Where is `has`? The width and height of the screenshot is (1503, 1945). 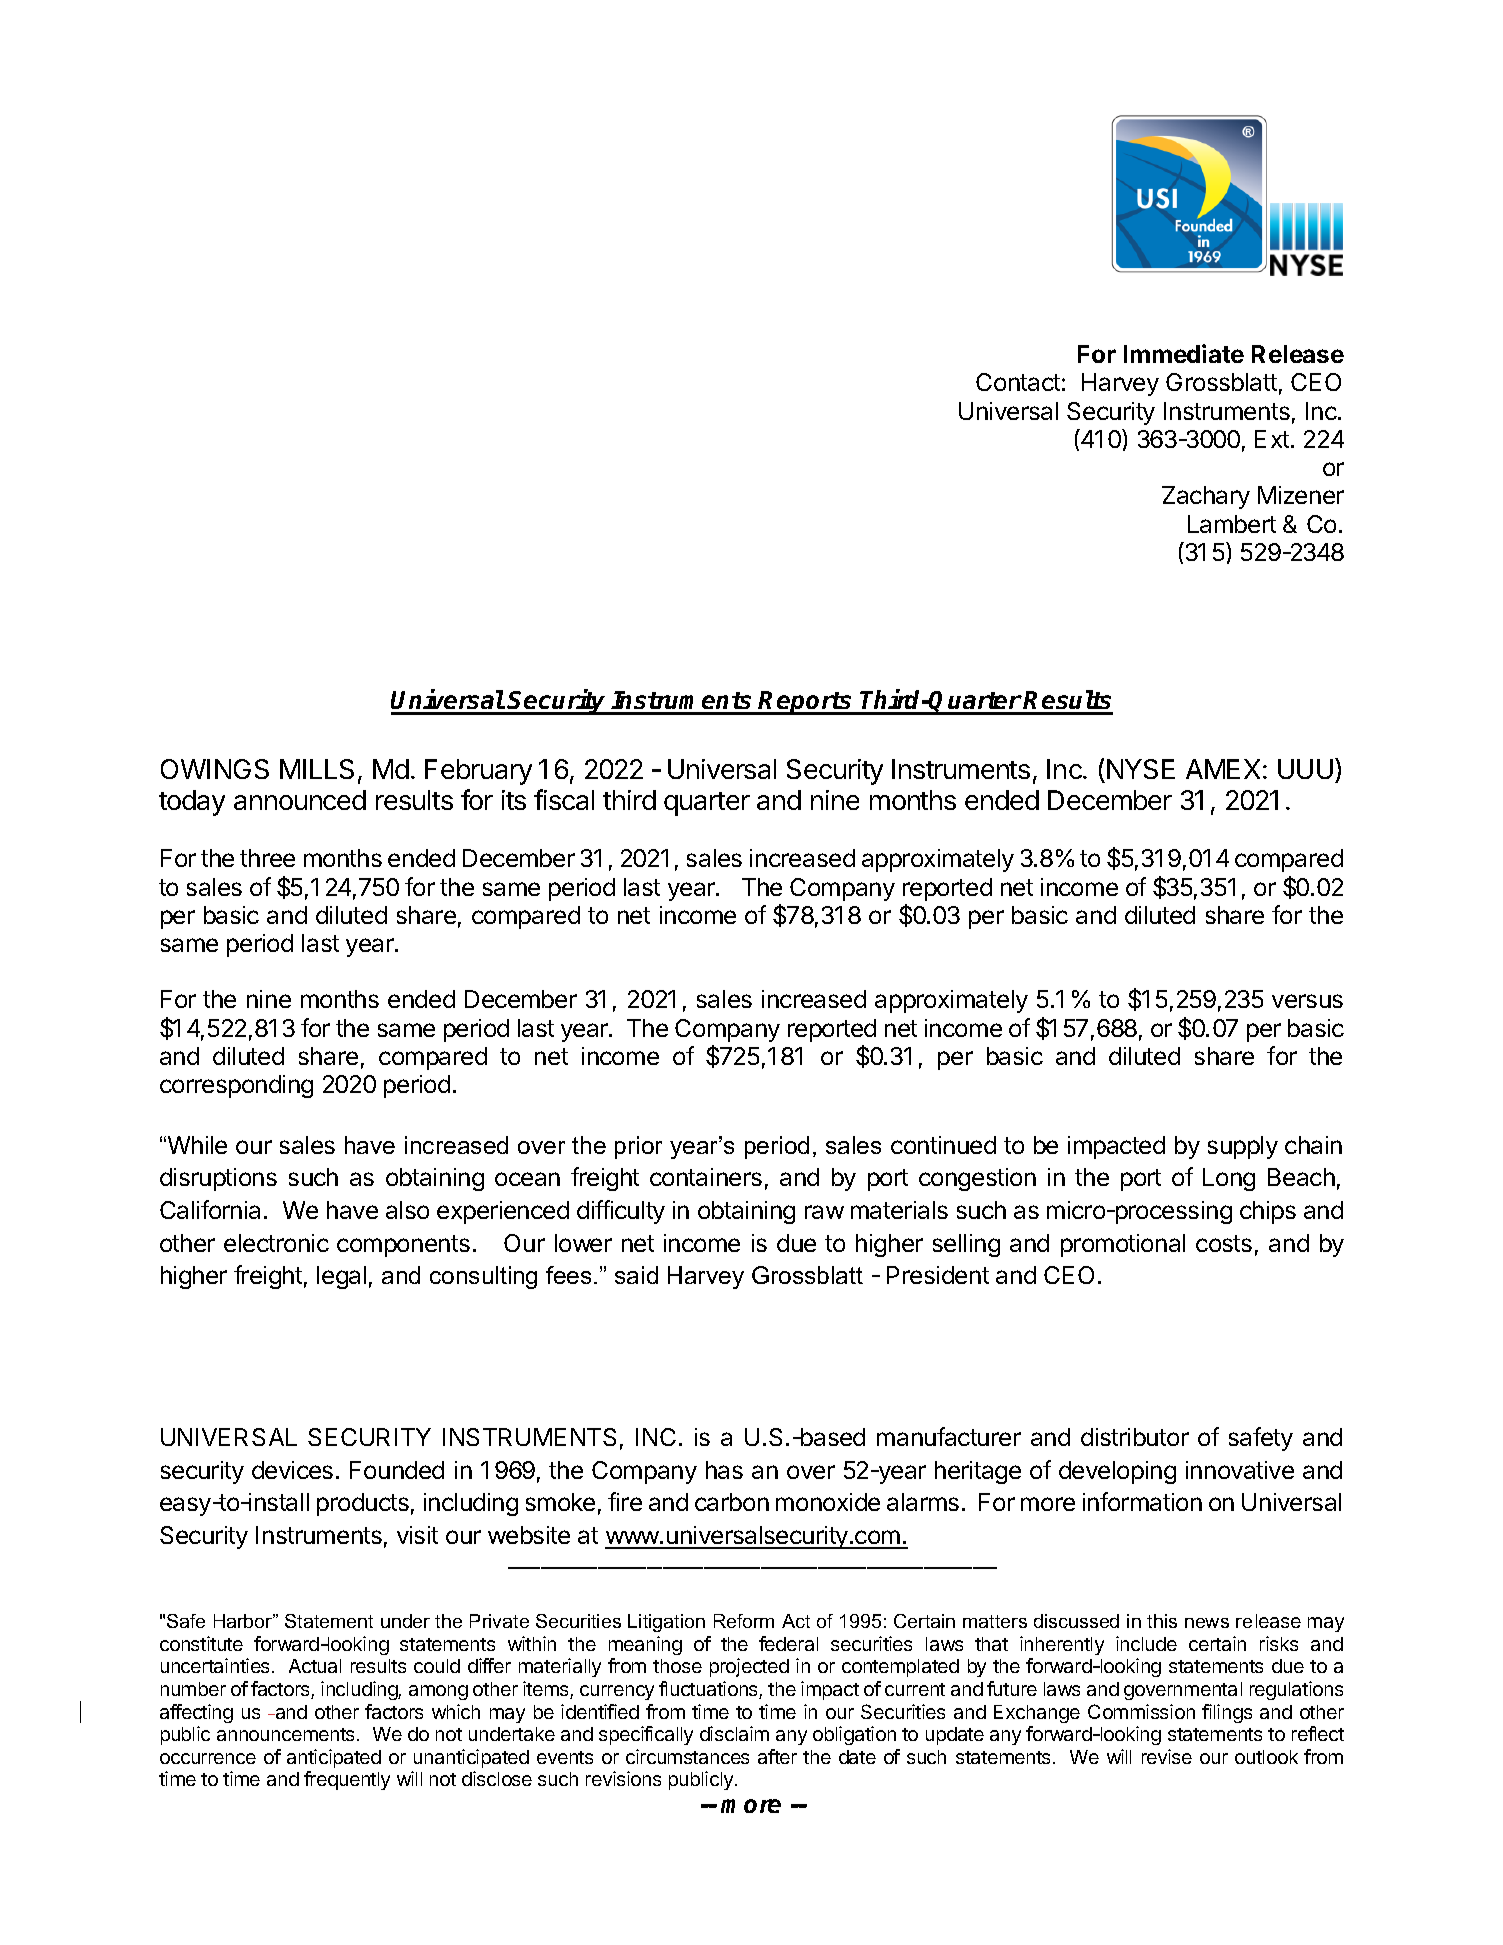
has is located at coordinates (724, 1470).
